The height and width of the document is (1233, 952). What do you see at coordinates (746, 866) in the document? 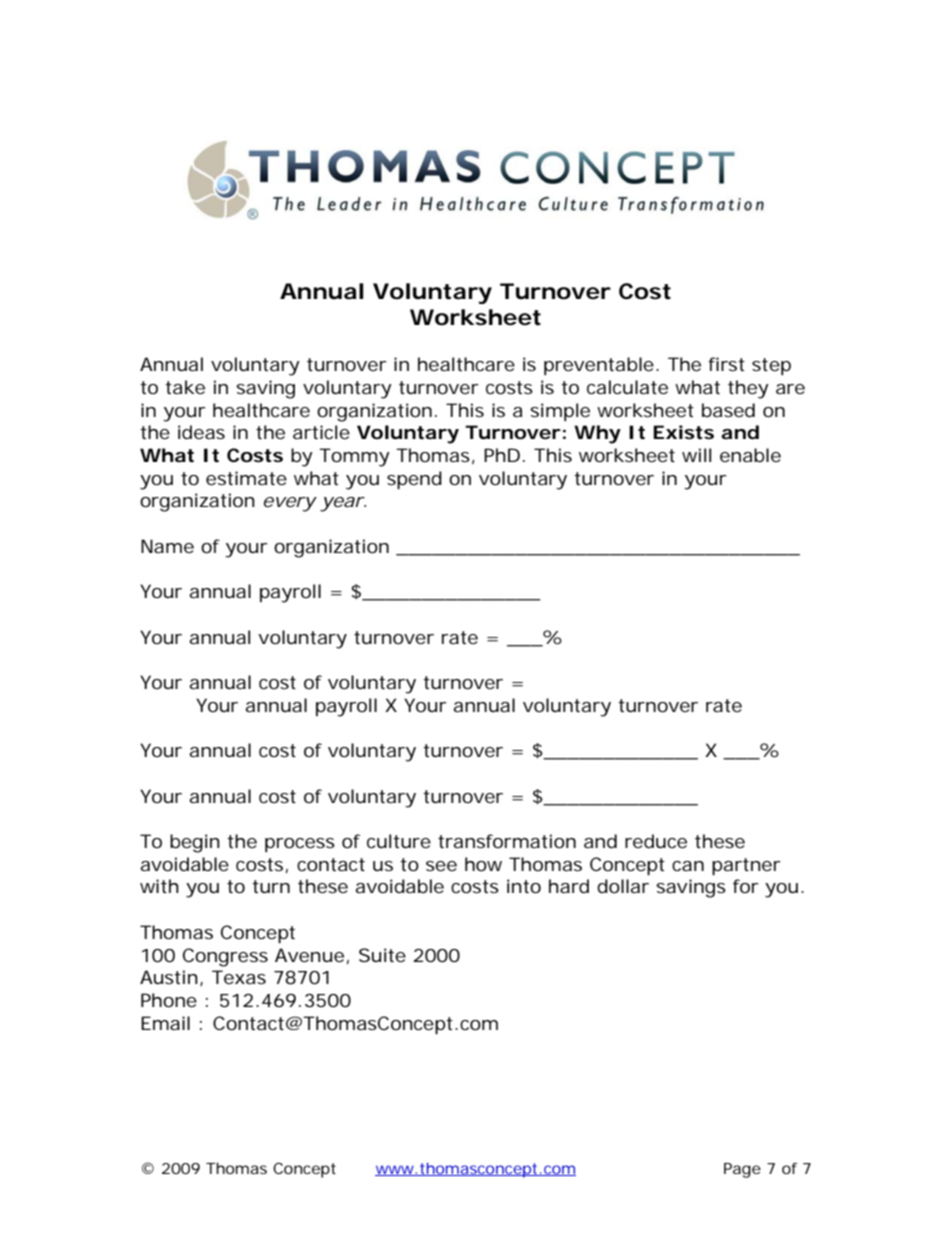
I see `partner` at bounding box center [746, 866].
